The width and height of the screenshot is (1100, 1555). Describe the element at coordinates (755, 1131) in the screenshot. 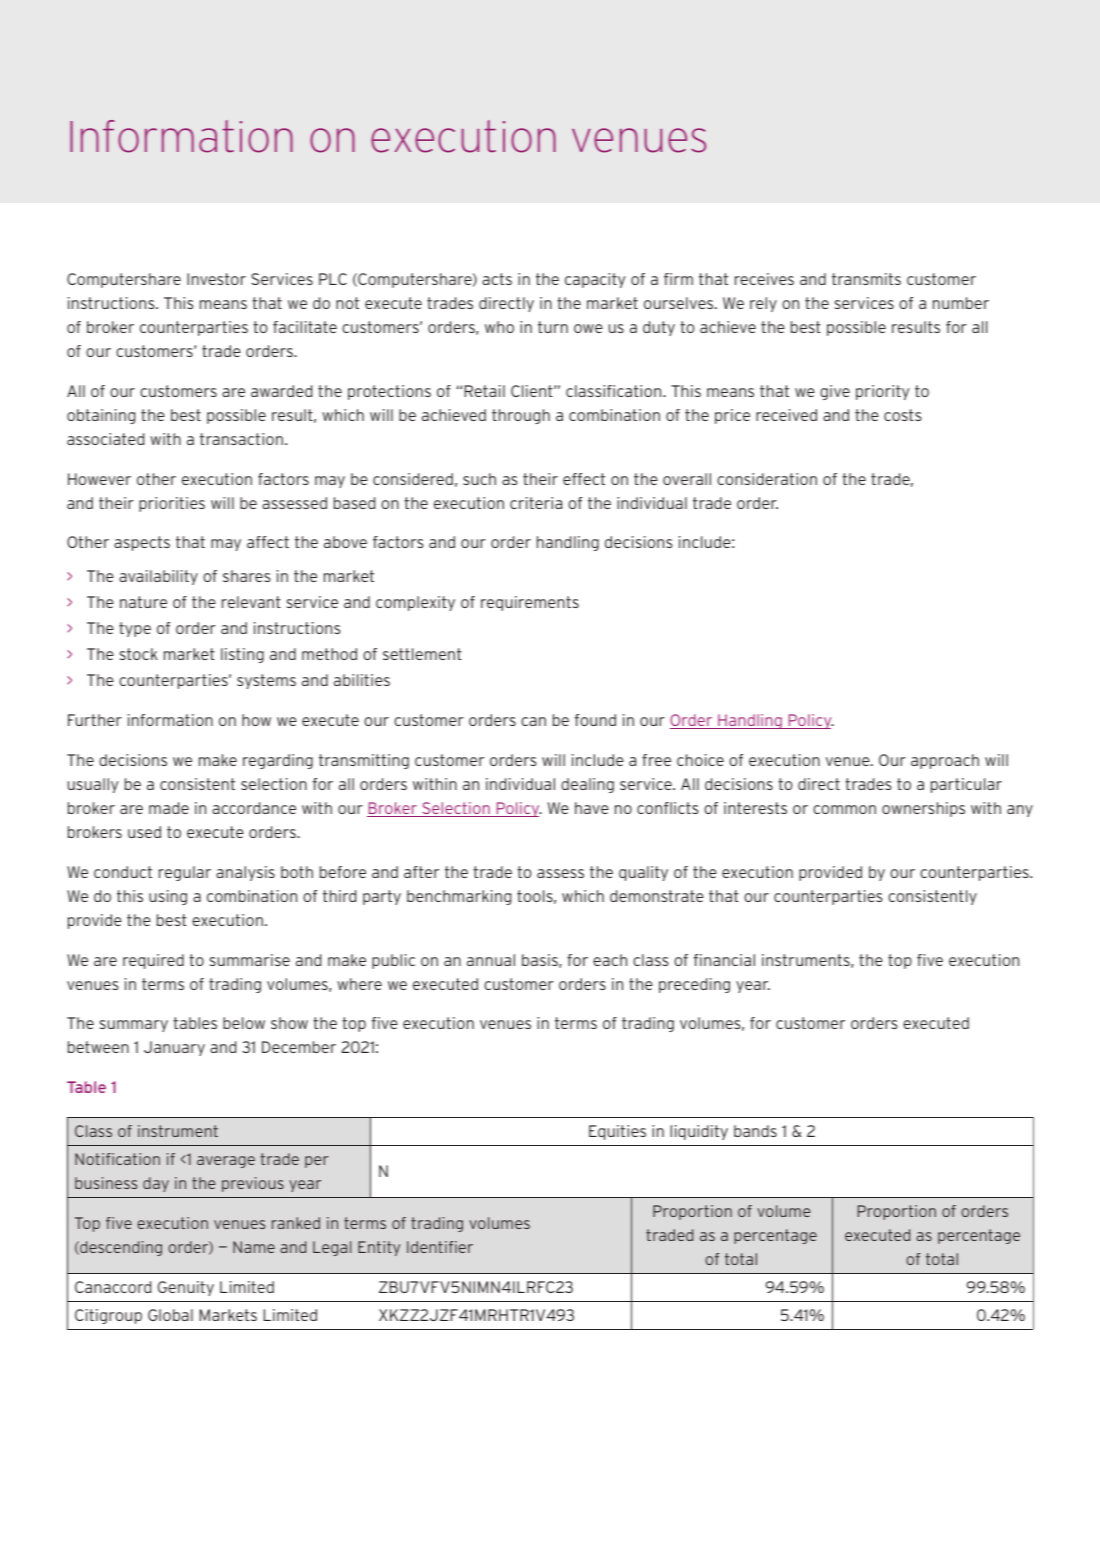

I see `bands` at that location.
